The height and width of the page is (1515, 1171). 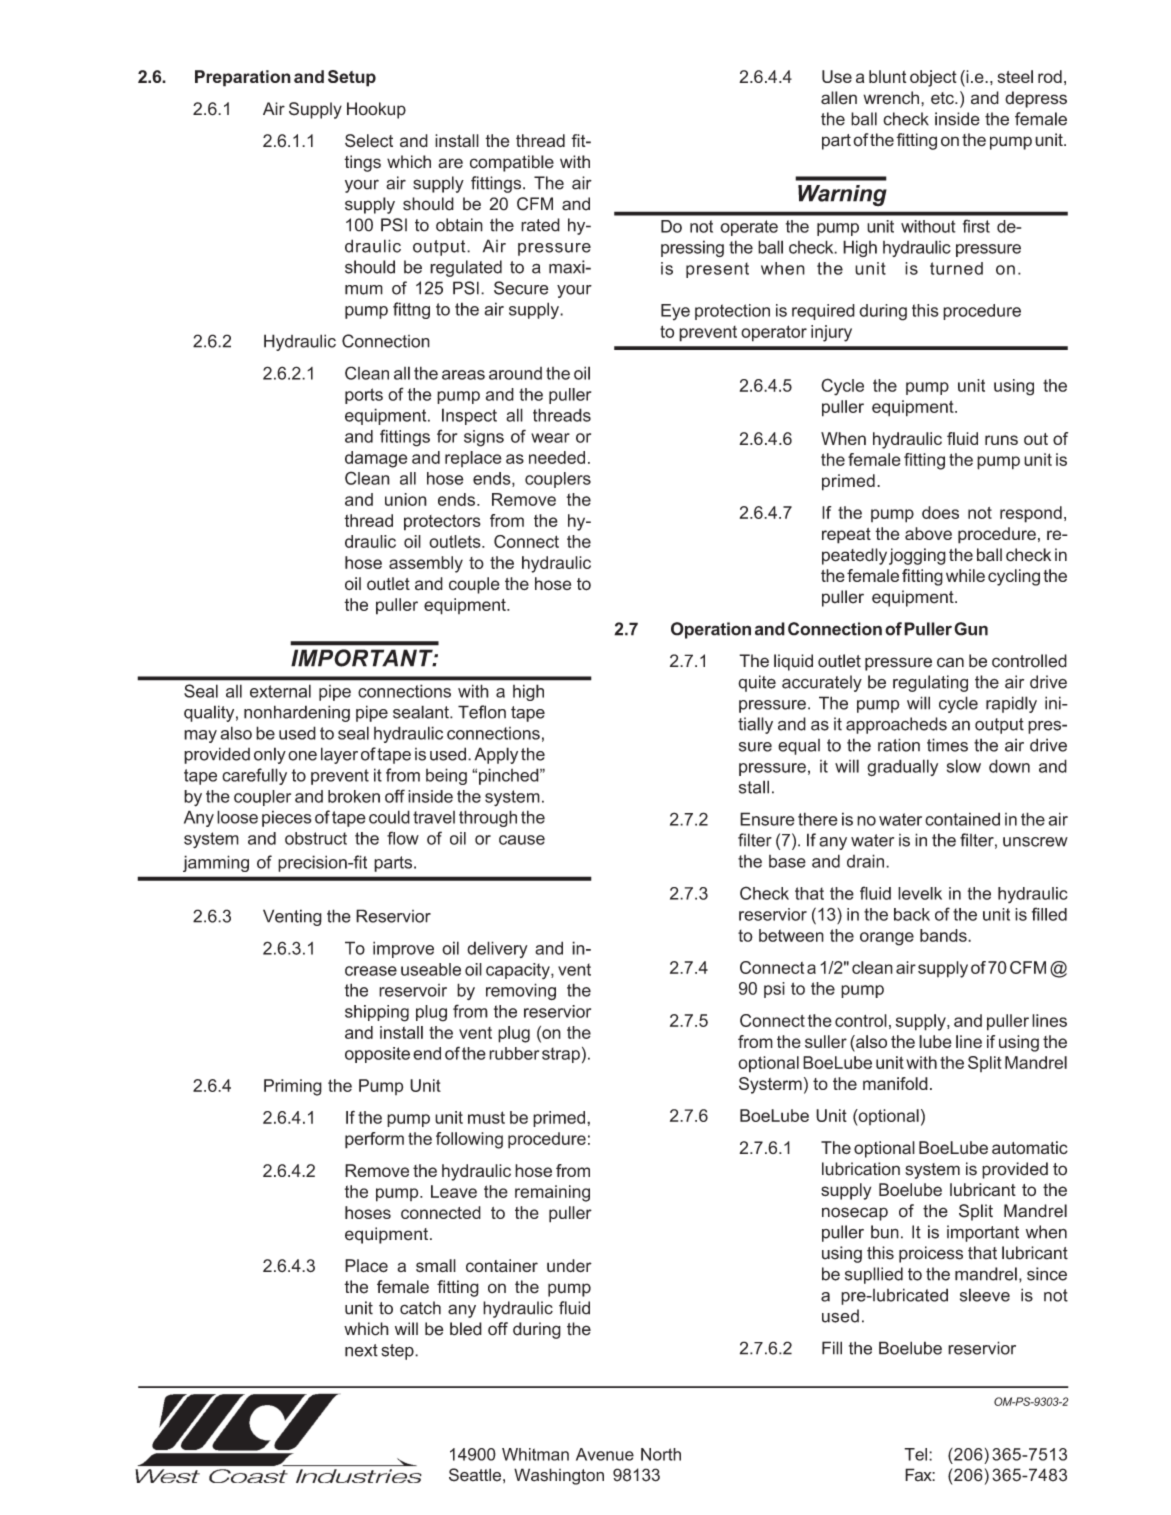 I want to click on Priming, so click(x=293, y=1087).
